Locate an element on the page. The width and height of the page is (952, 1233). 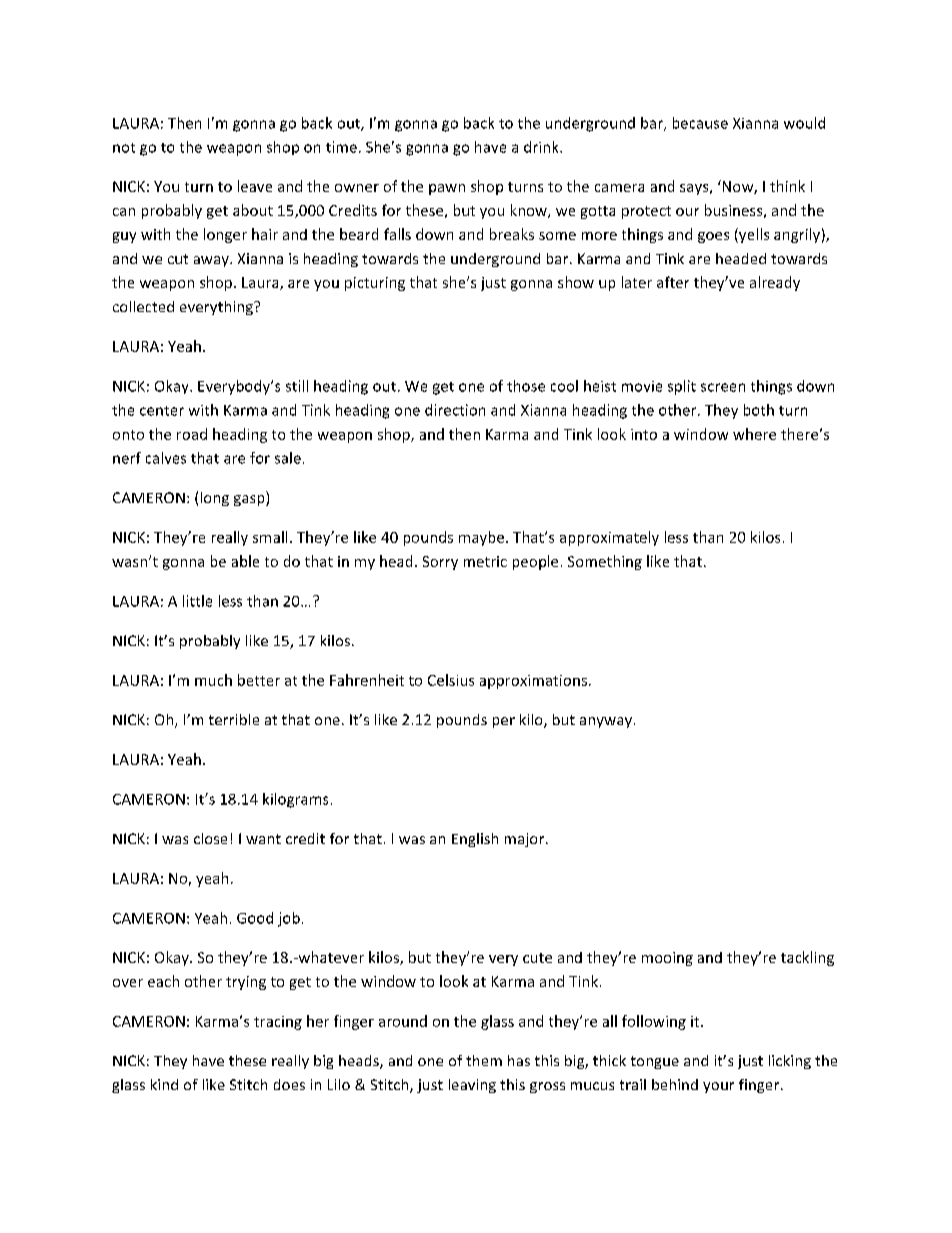
little is located at coordinates (197, 601).
